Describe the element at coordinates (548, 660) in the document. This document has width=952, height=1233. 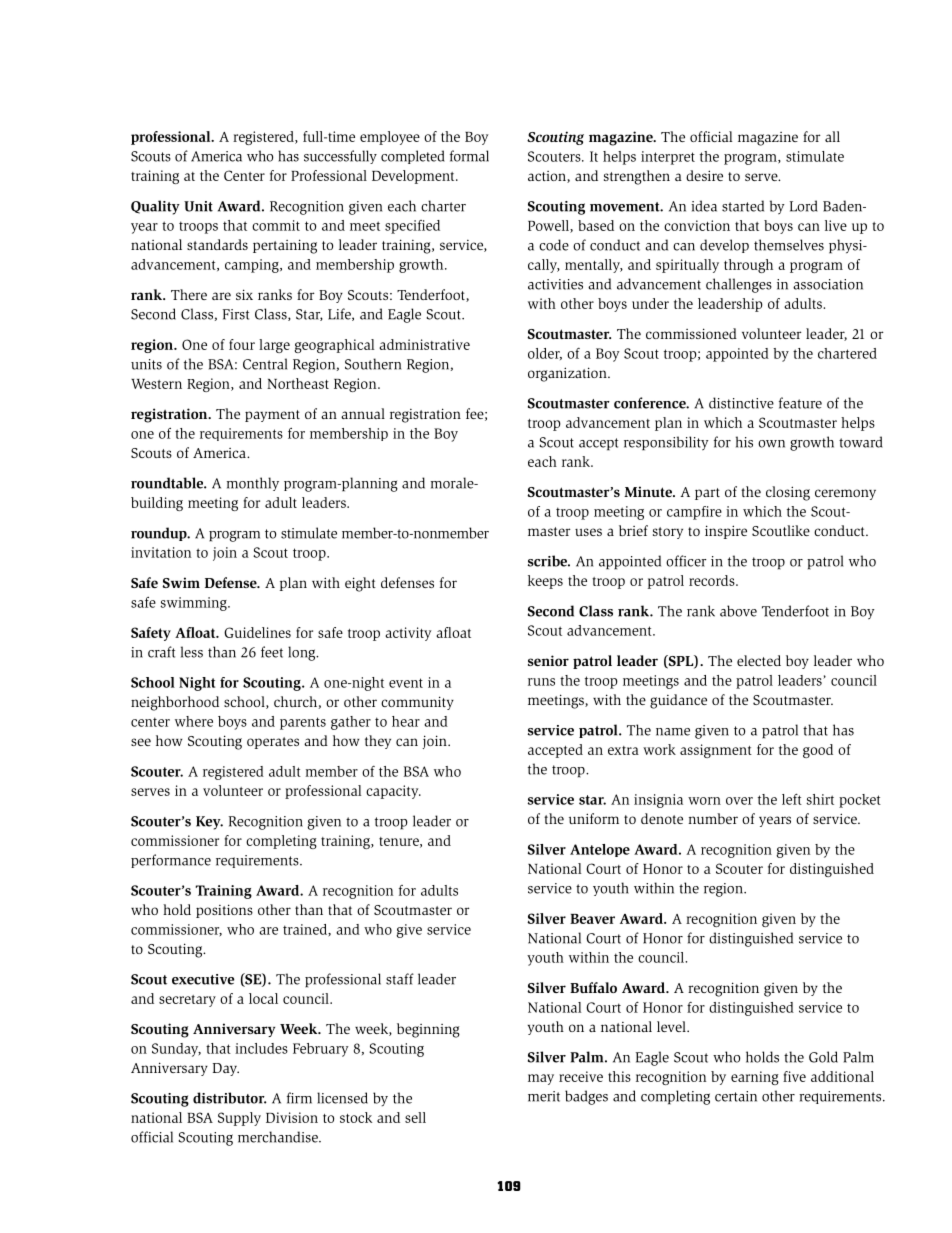
I see `senior` at that location.
